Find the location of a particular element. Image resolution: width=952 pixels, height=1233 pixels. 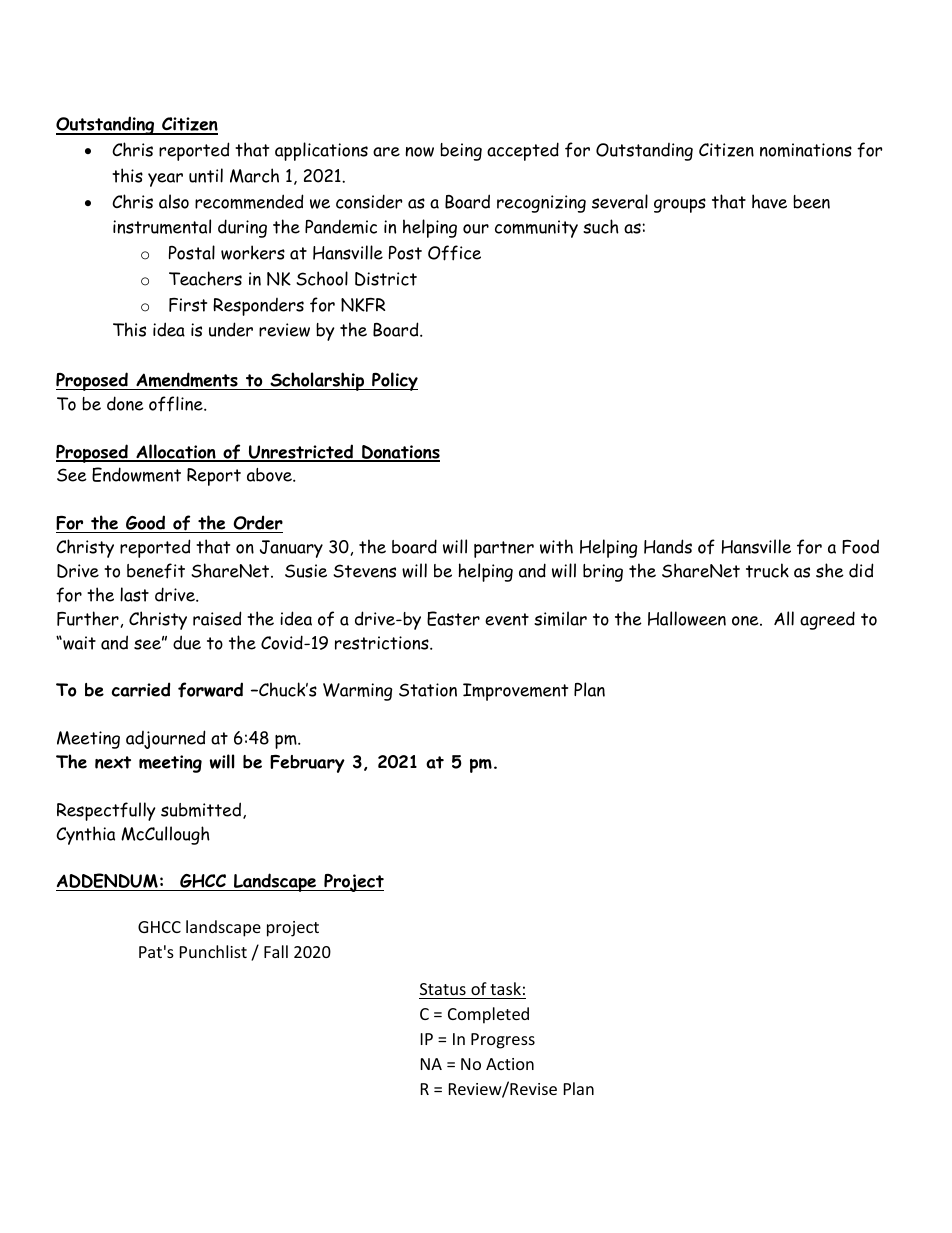

Action is located at coordinates (510, 1064).
